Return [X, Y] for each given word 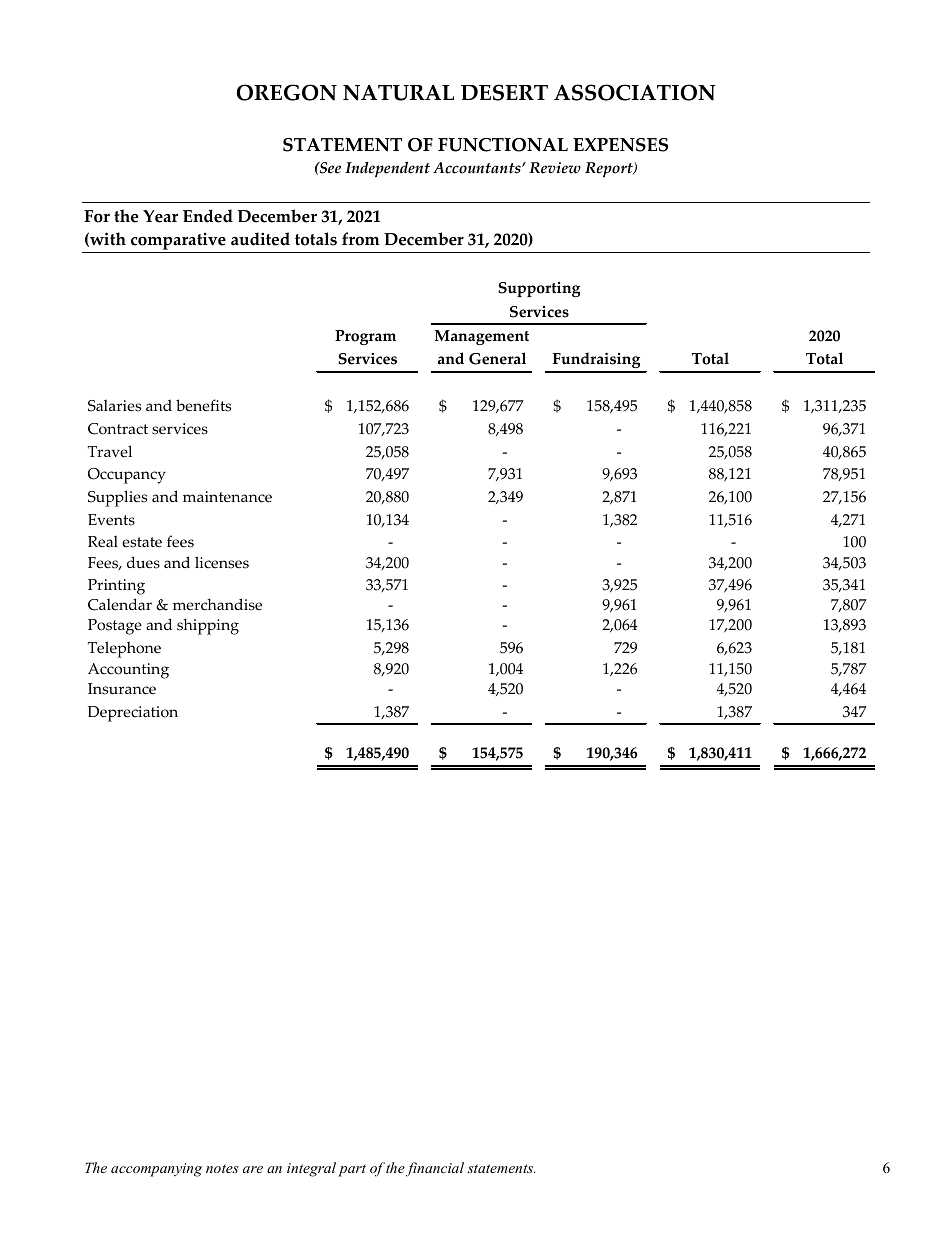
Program [365, 337]
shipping [208, 626]
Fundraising [596, 362]
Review [555, 168]
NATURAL [398, 93]
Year [160, 216]
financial [435, 1169]
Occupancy [127, 476]
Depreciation [133, 714]
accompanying [156, 1170]
